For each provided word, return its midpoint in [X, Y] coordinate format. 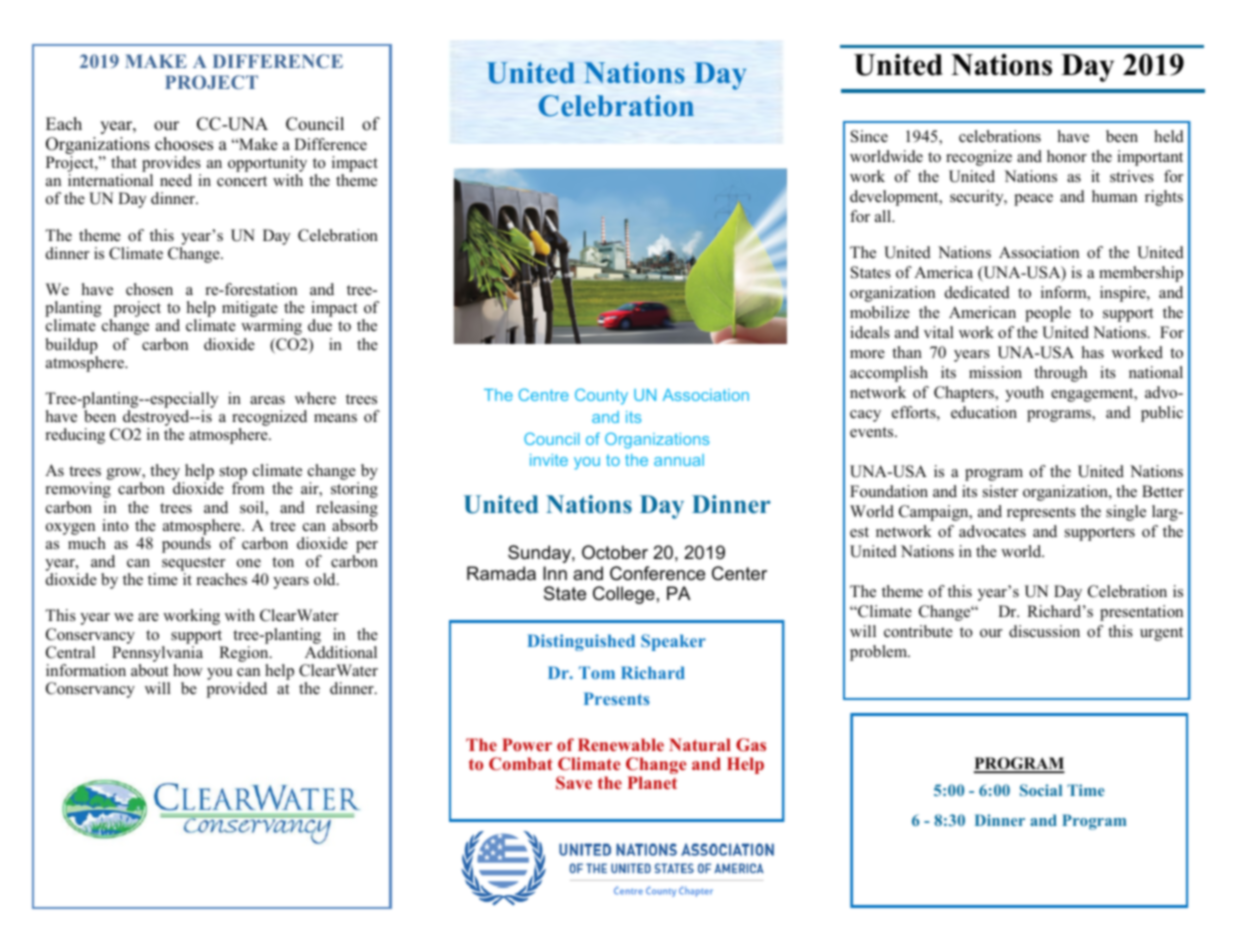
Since [869, 136]
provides [171, 165]
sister [1000, 491]
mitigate [250, 309]
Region [245, 654]
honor [1067, 156]
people [1048, 314]
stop [233, 474]
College [624, 595]
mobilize [880, 312]
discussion [1044, 631]
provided [237, 690]
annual [679, 460]
